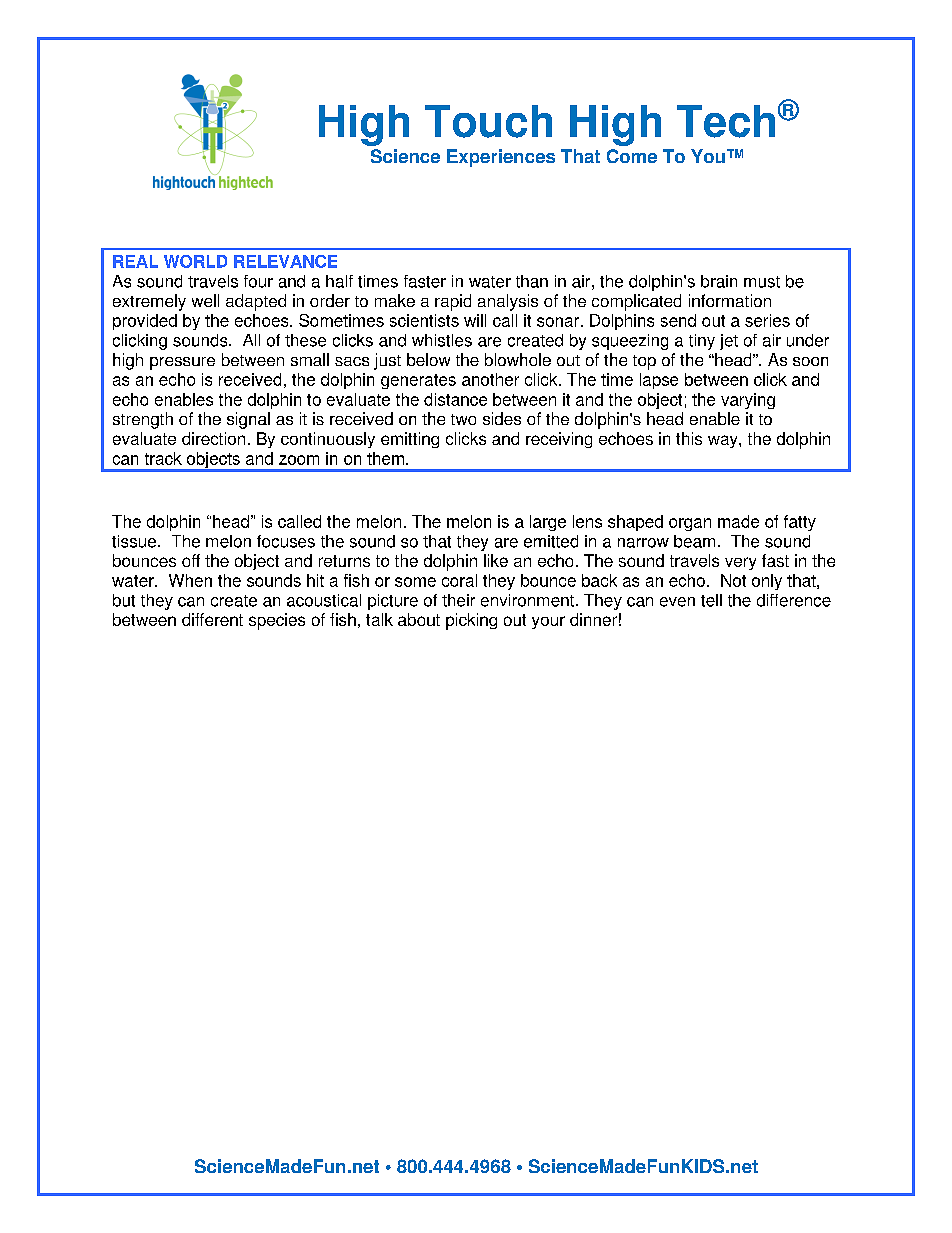 The width and height of the screenshot is (952, 1233). Describe the element at coordinates (195, 261) in the screenshot. I see `WORLD` at that location.
